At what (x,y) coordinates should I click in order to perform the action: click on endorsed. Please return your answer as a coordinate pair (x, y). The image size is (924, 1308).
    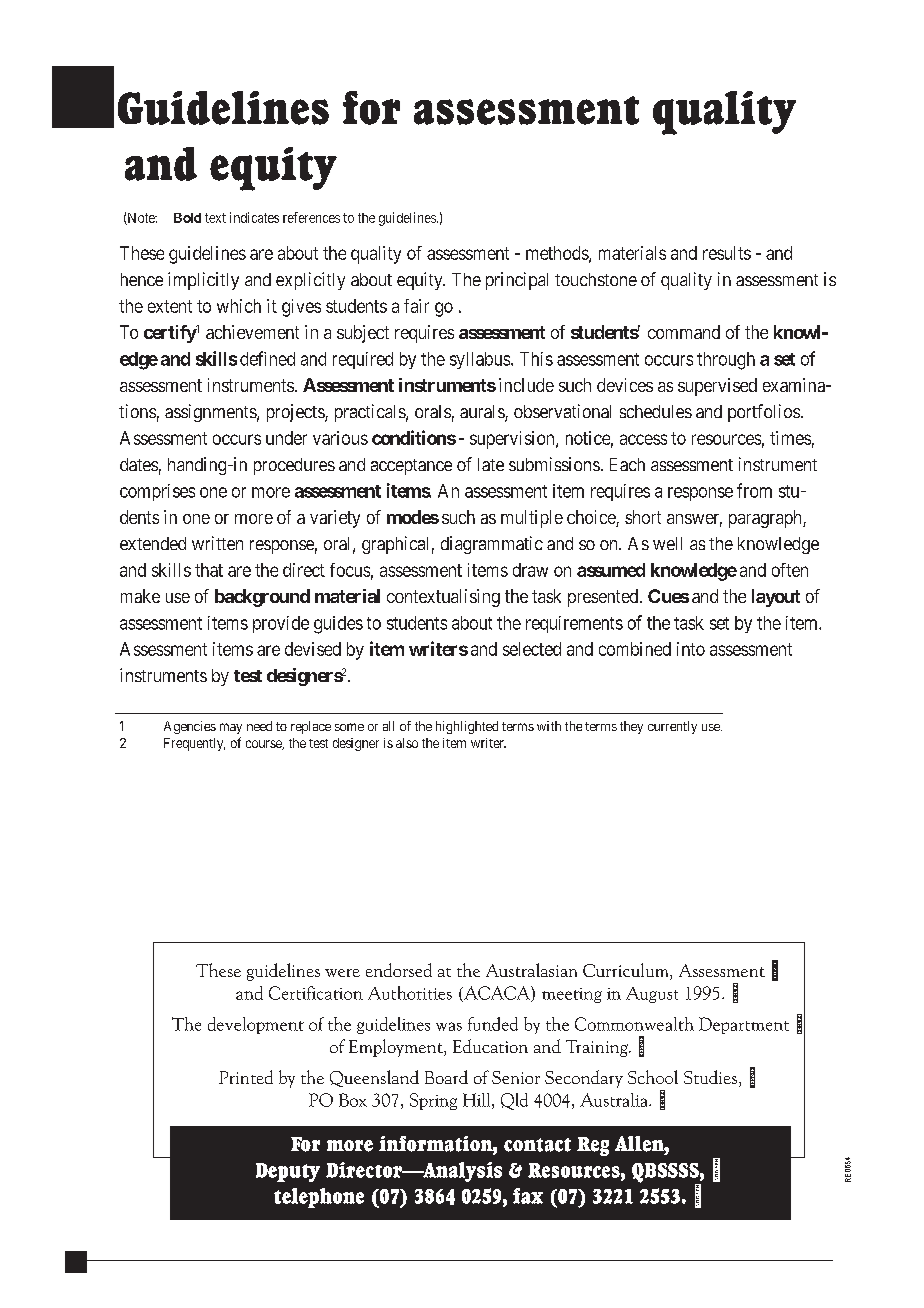
    Looking at the image, I should click on (399, 970).
